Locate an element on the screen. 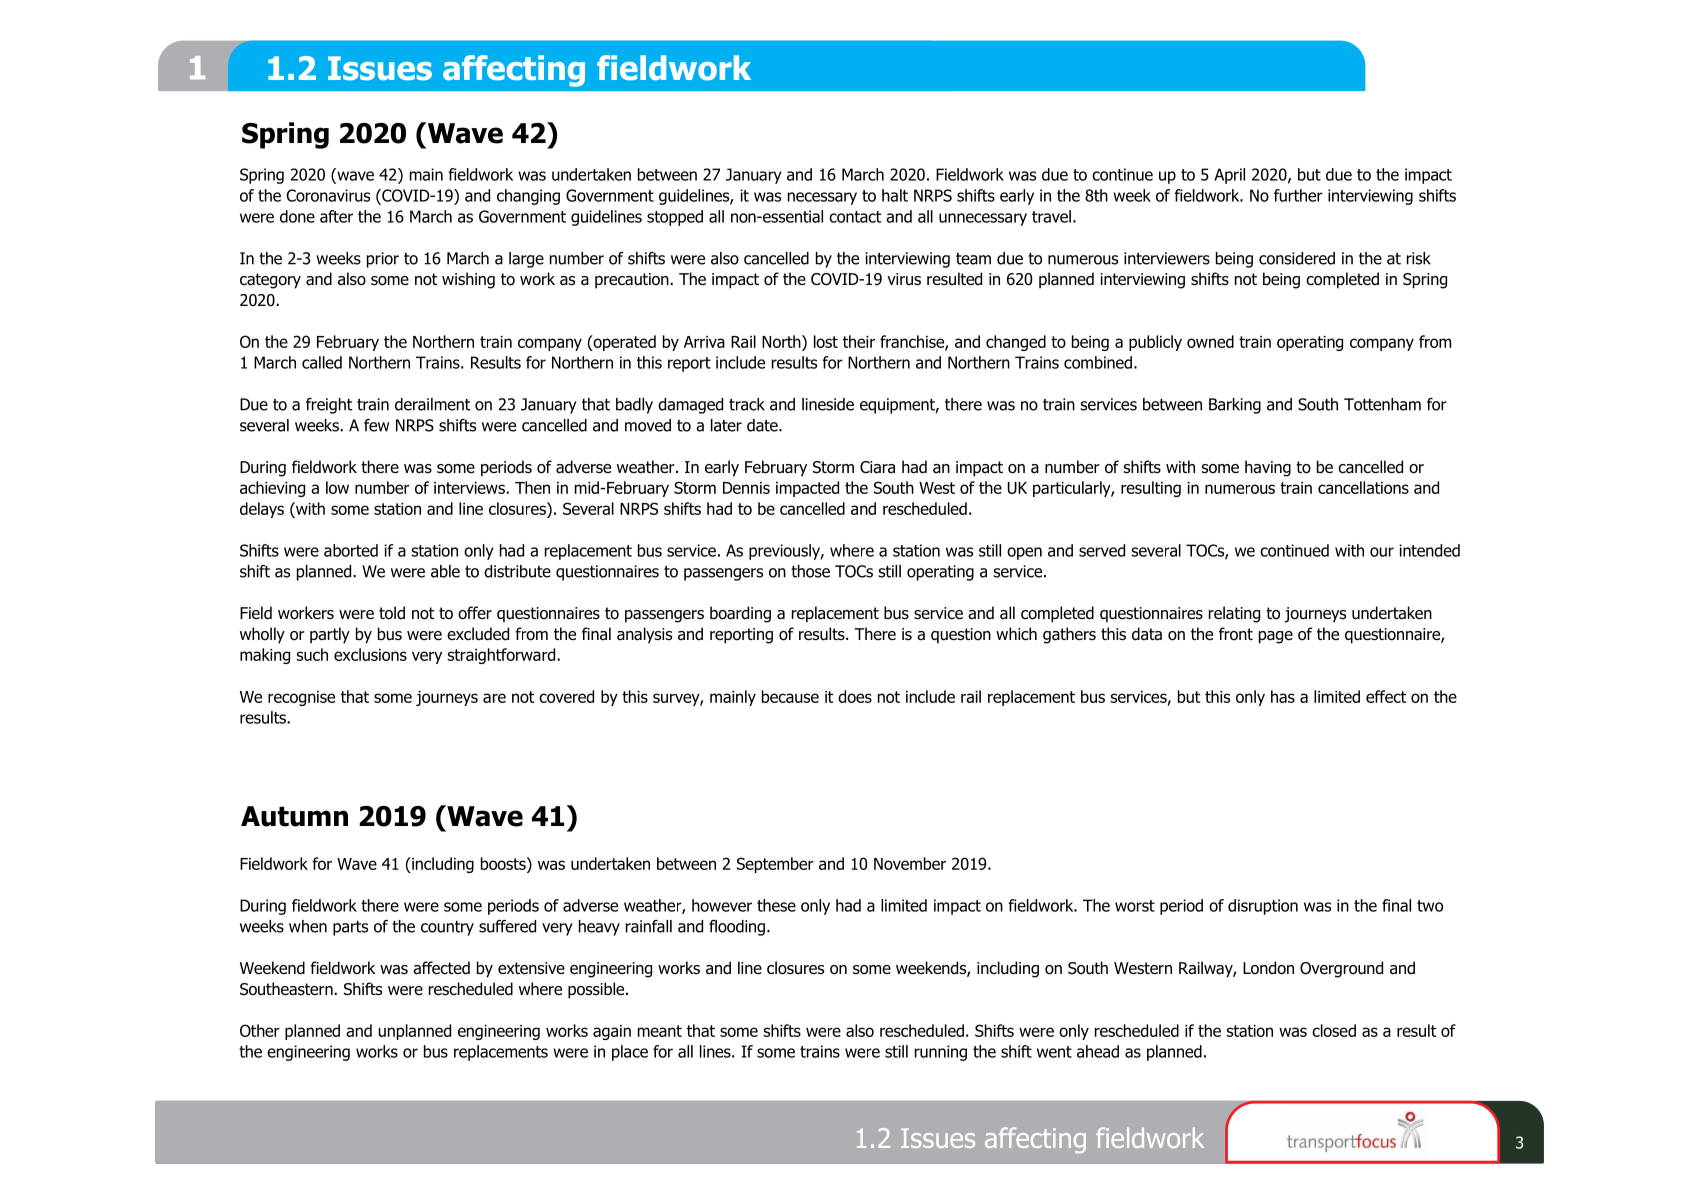 Image resolution: width=1703 pixels, height=1204 pixels. further is located at coordinates (1298, 195).
